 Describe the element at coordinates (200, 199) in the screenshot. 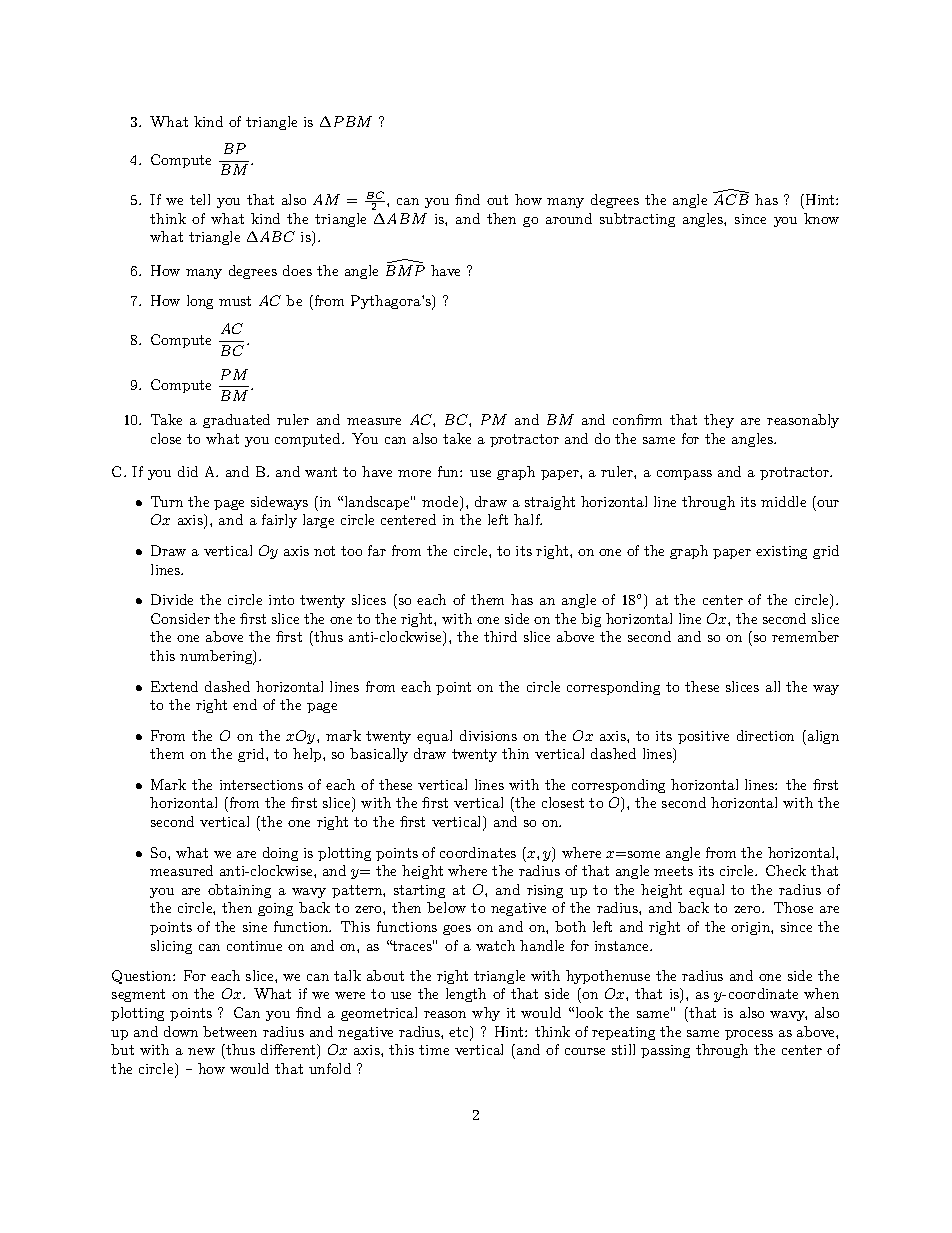

I see `tell` at that location.
